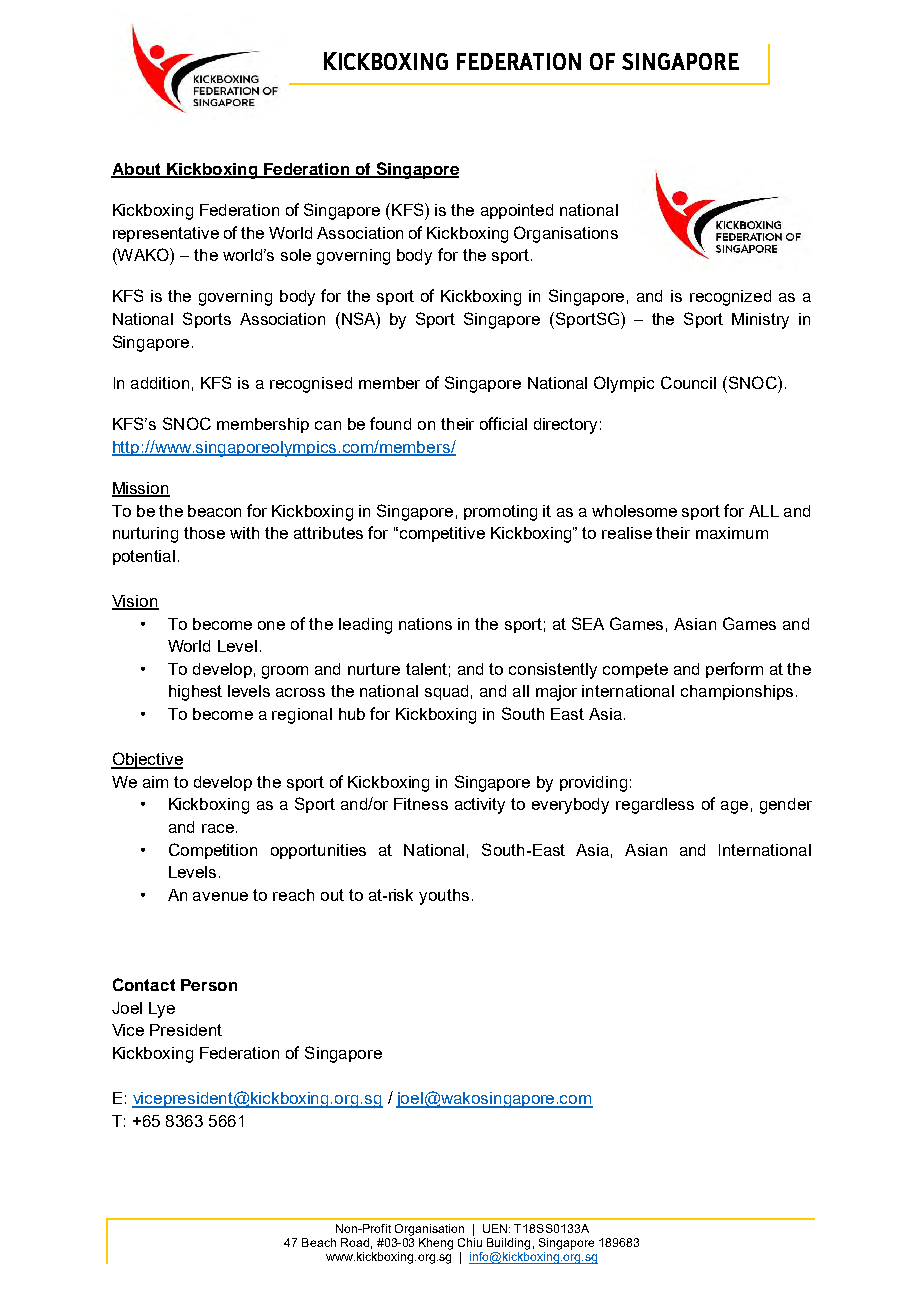 Image resolution: width=924 pixels, height=1308 pixels. I want to click on highest, so click(195, 693).
